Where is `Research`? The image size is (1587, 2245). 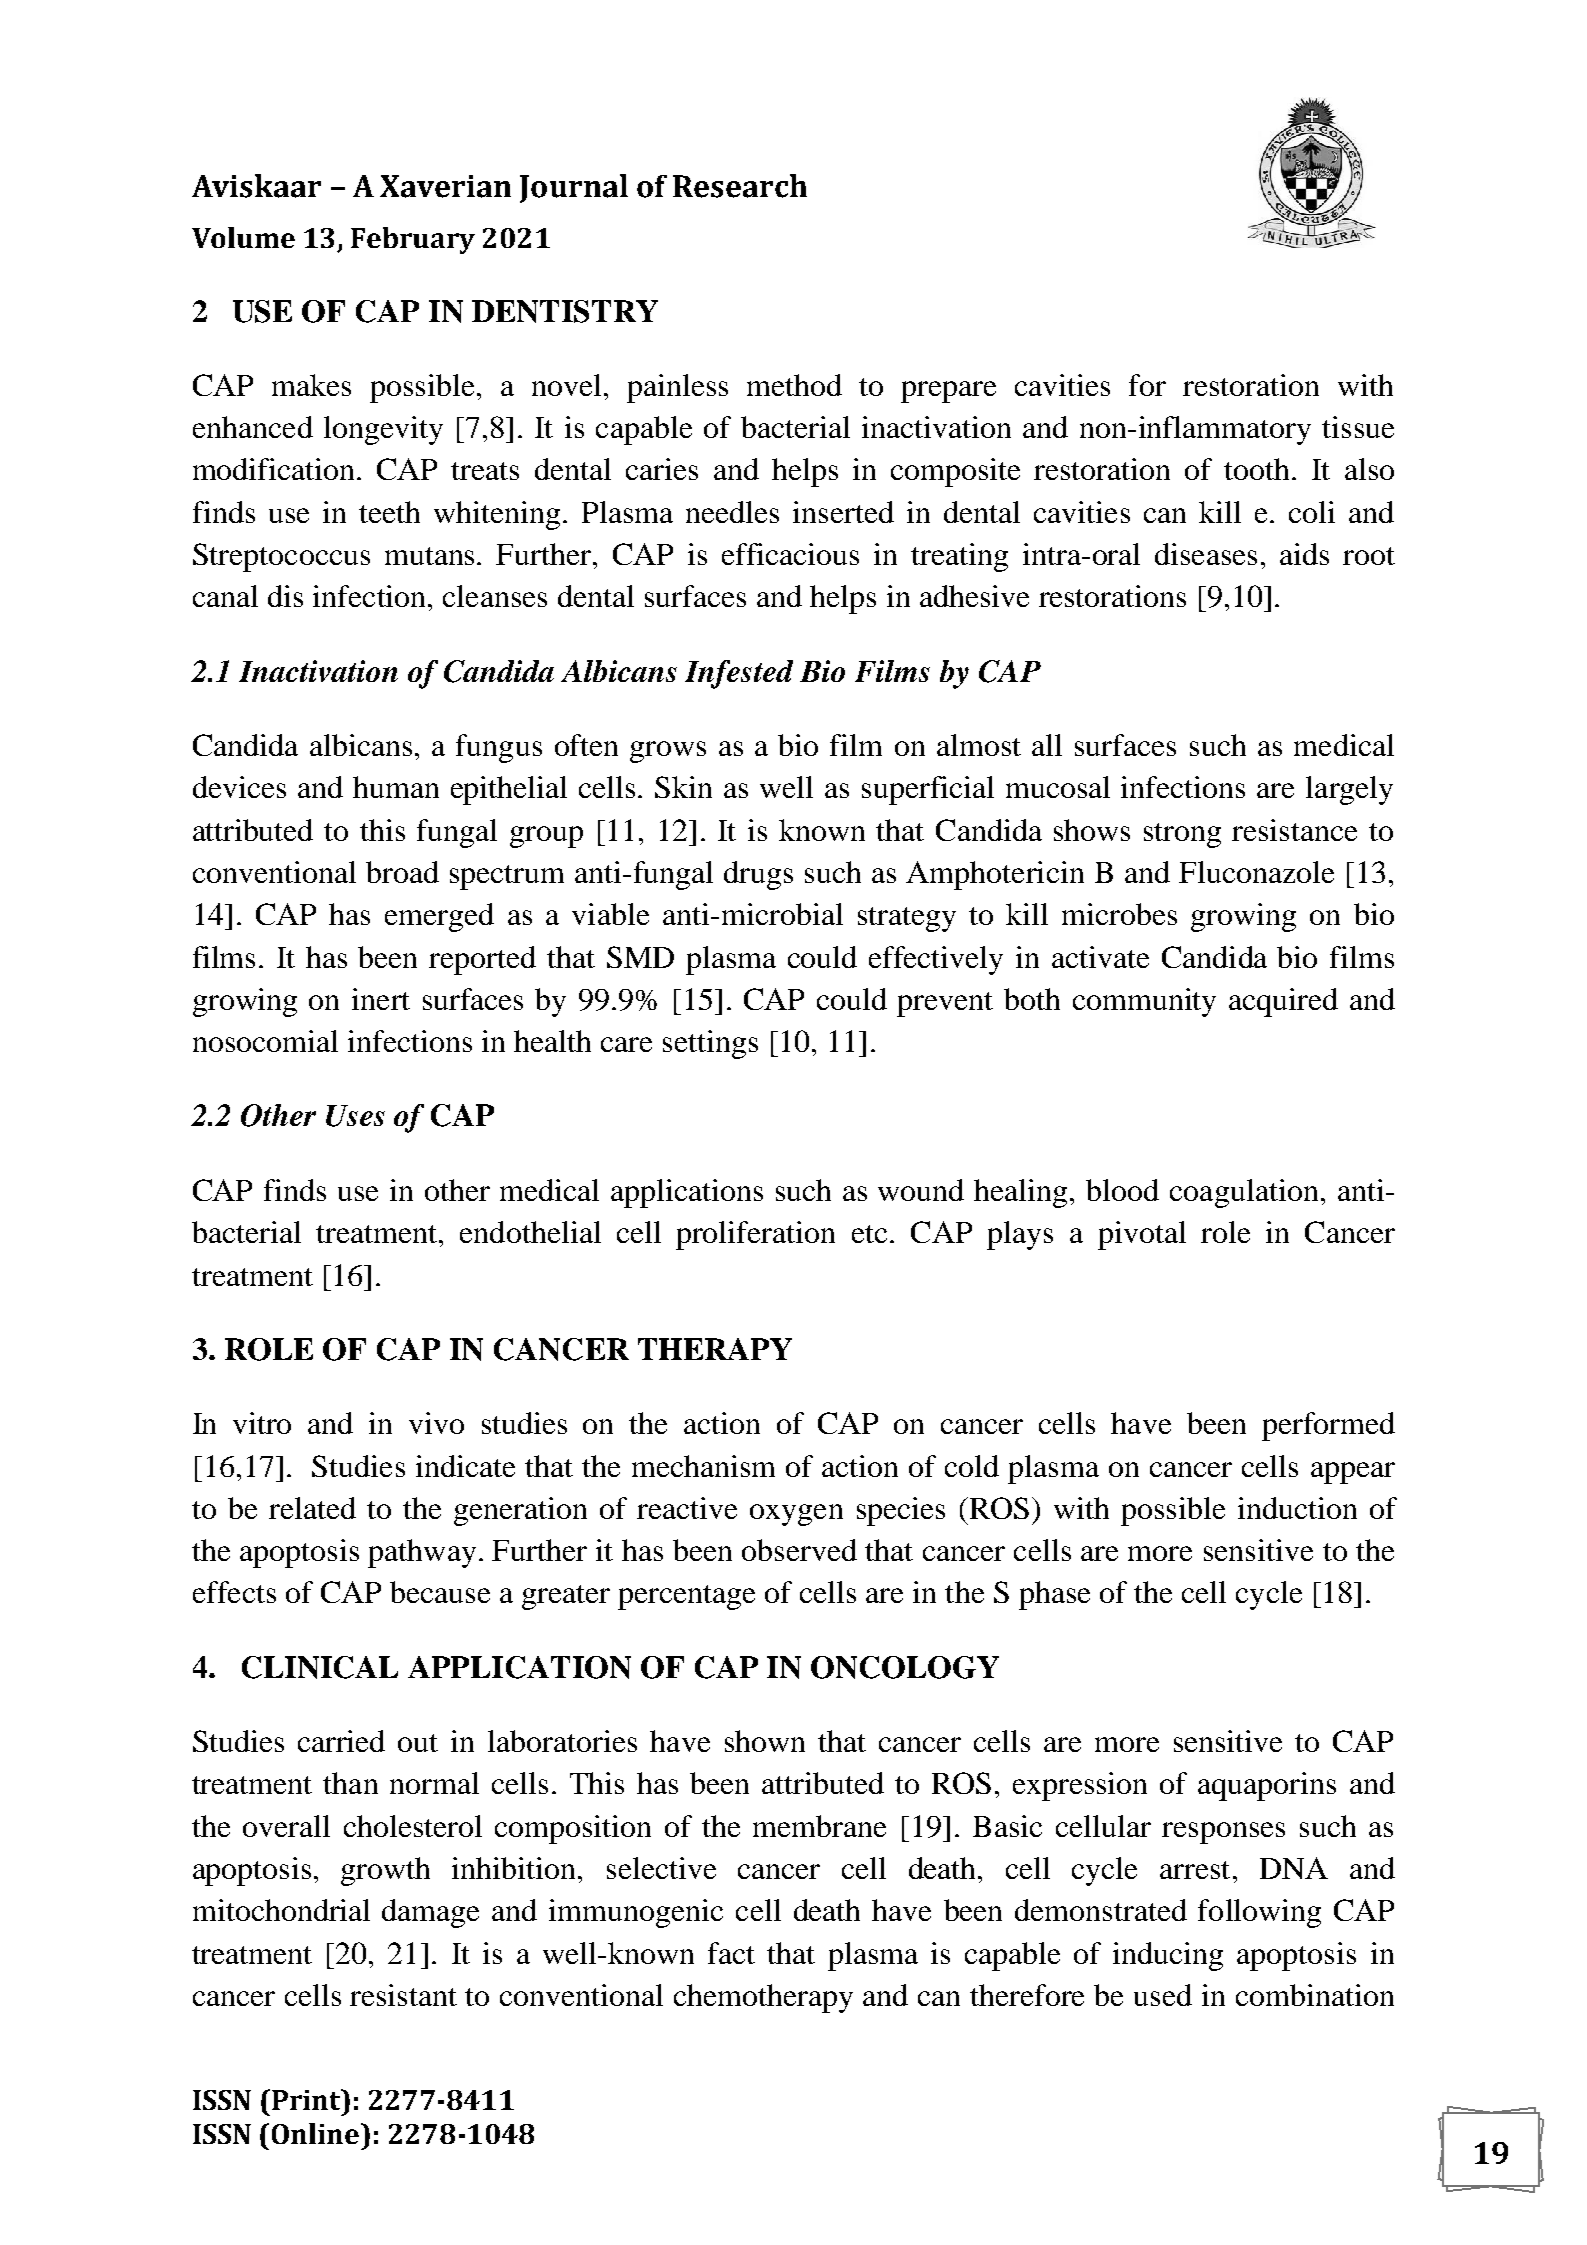 Research is located at coordinates (740, 186).
